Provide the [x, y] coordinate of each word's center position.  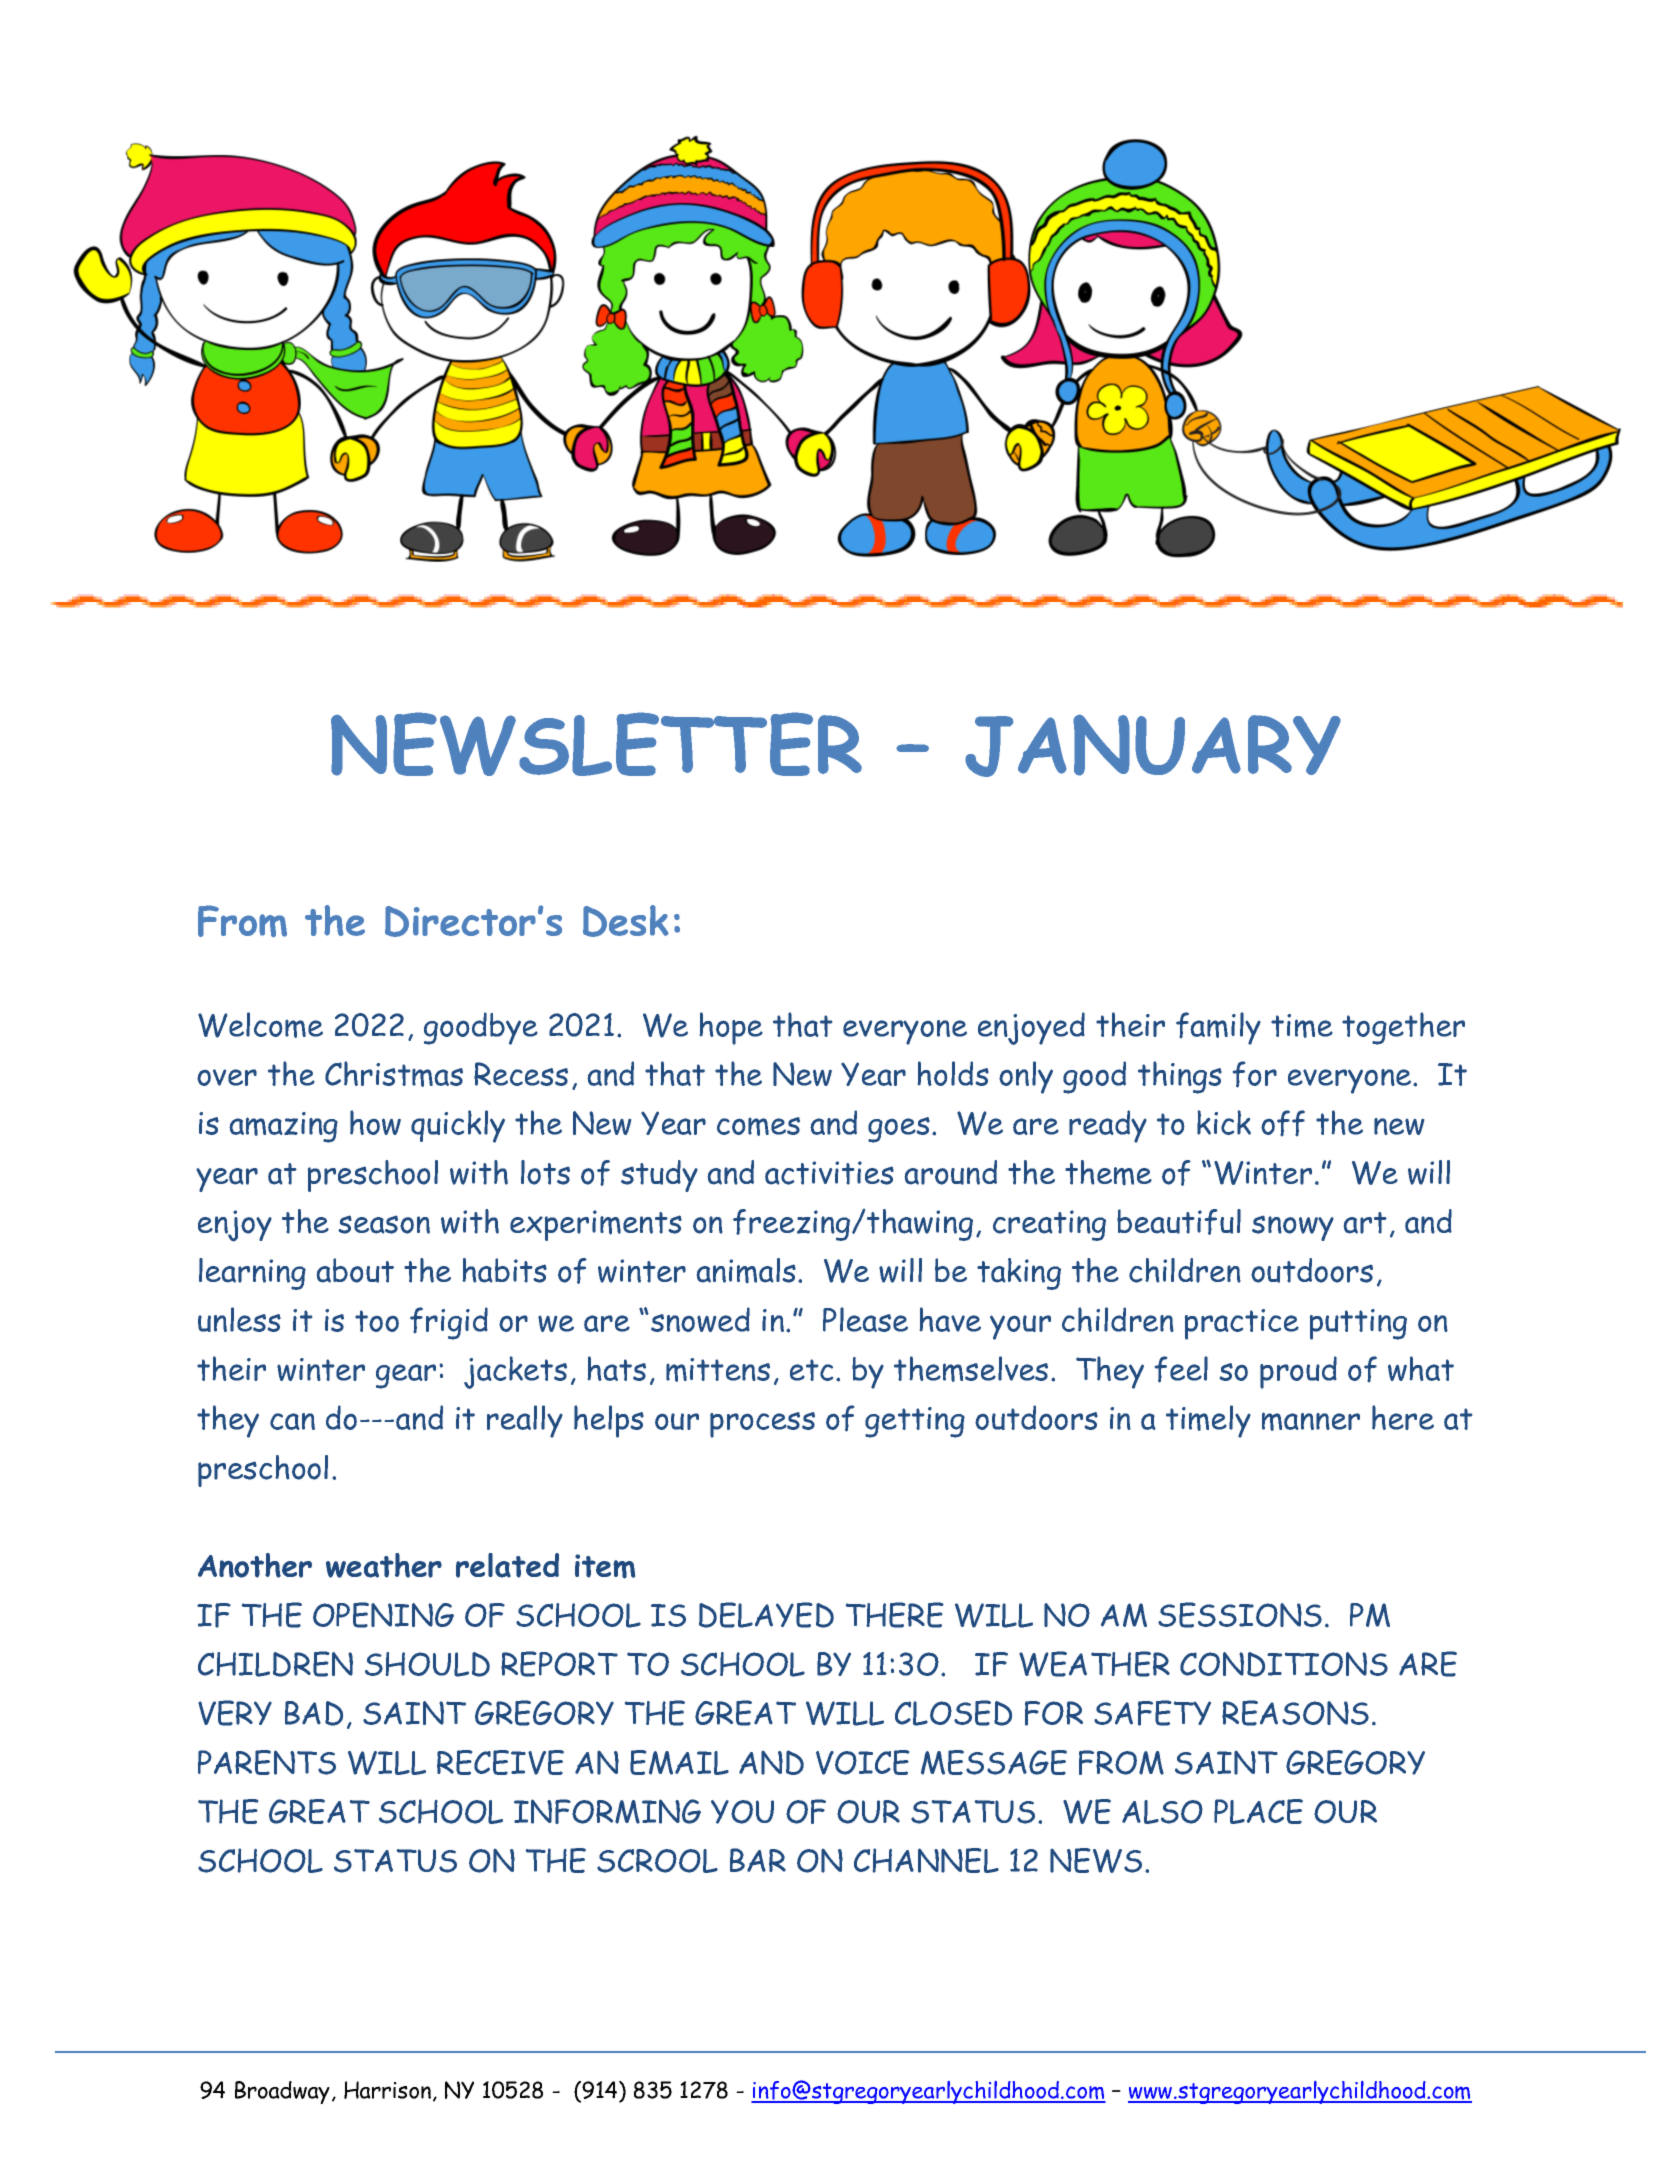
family [1218, 1028]
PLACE [1258, 1811]
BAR [758, 1860]
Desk [626, 921]
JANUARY [1153, 745]
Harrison [387, 2090]
